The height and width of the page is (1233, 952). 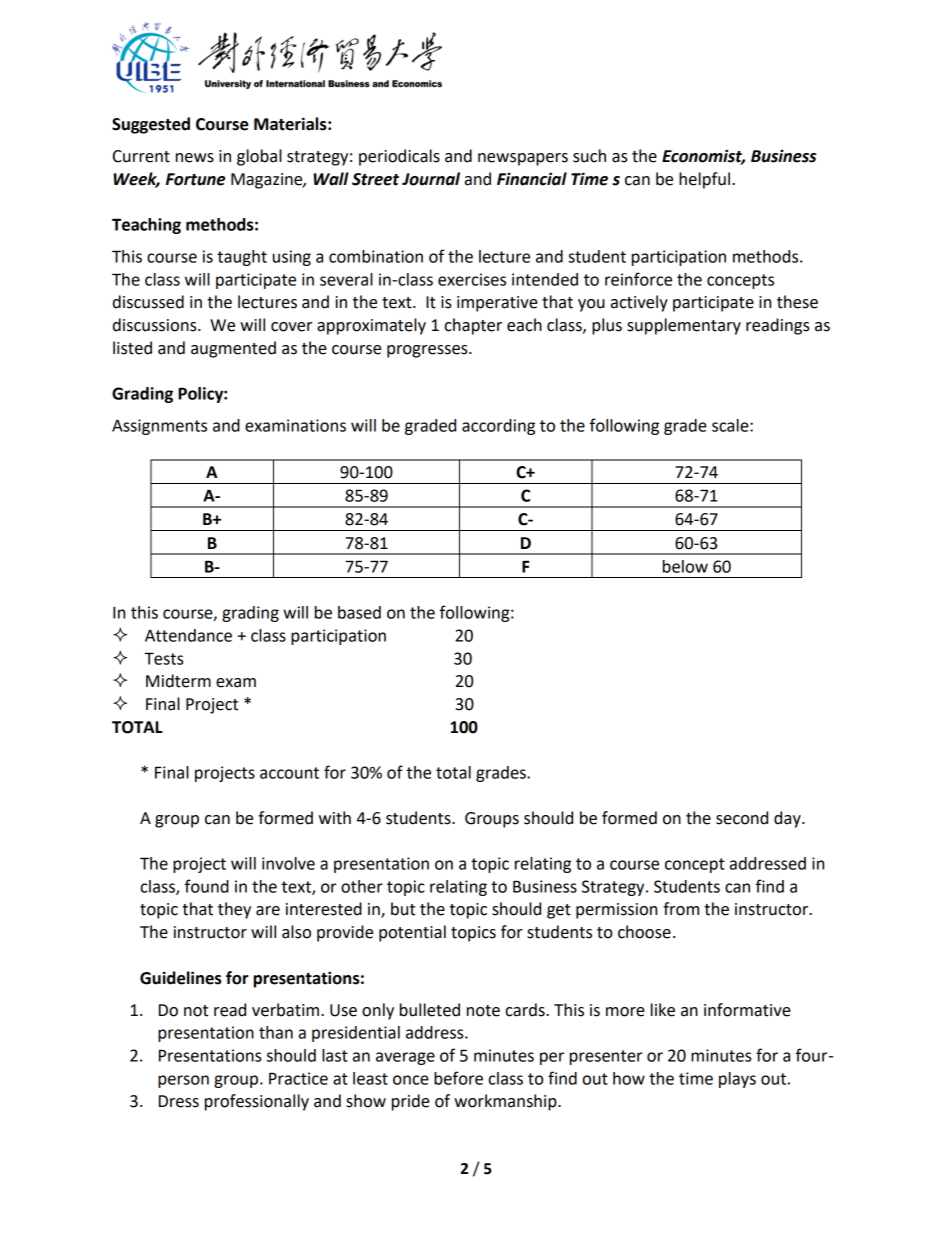 I want to click on before, so click(x=458, y=1078).
